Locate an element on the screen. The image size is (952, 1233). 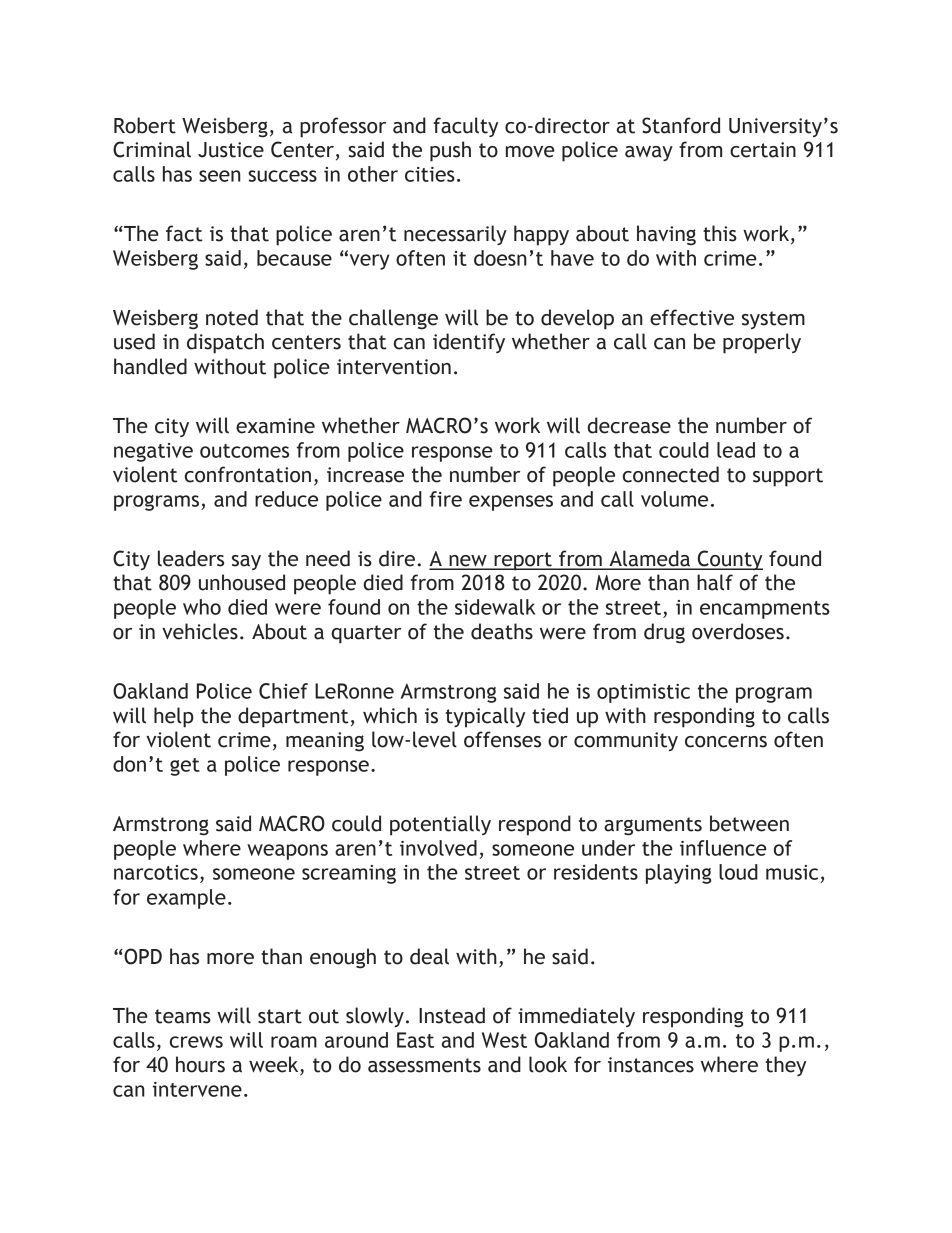
potentially is located at coordinates (440, 825).
